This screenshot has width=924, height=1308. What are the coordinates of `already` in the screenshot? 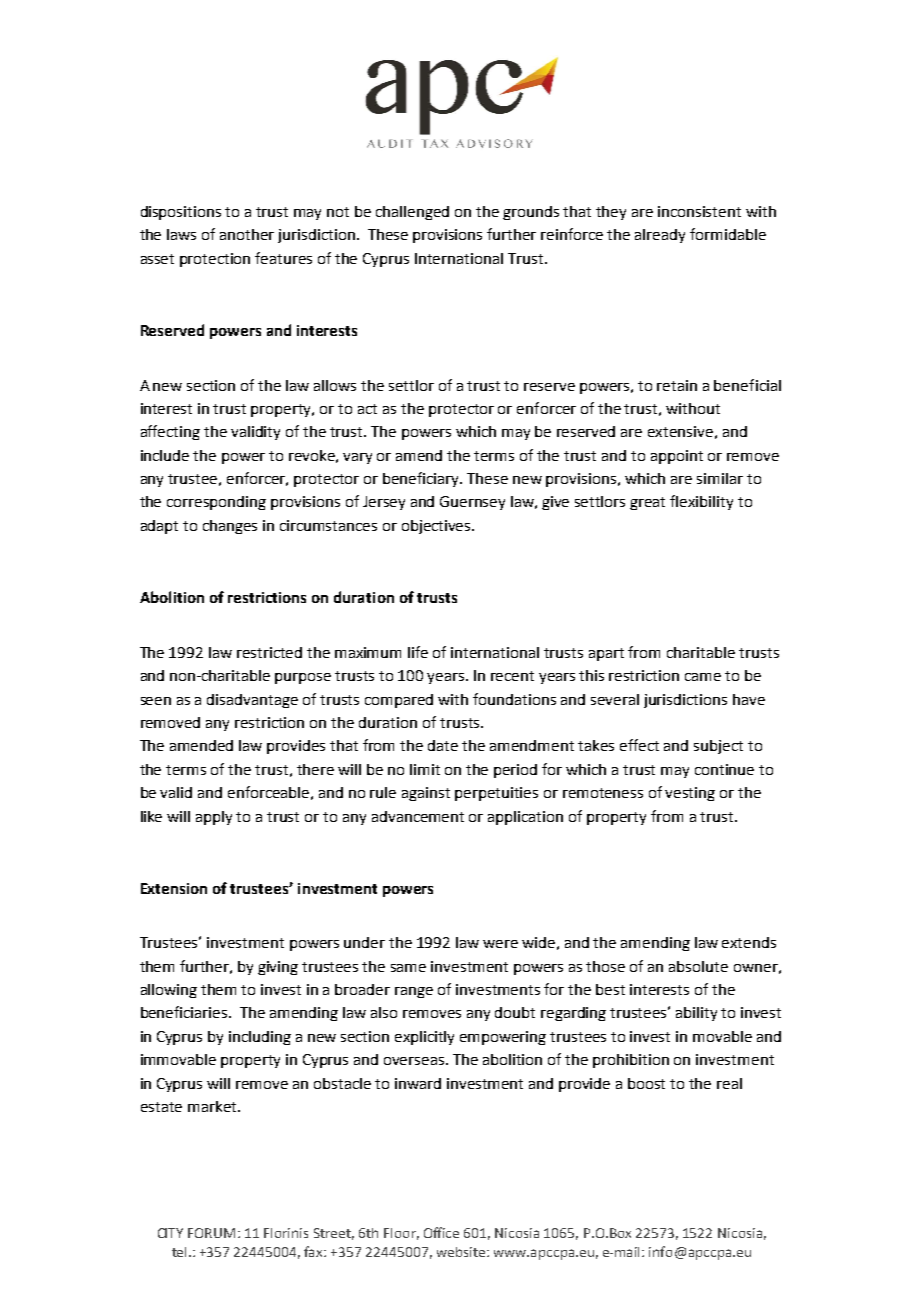 It's located at (660, 236).
